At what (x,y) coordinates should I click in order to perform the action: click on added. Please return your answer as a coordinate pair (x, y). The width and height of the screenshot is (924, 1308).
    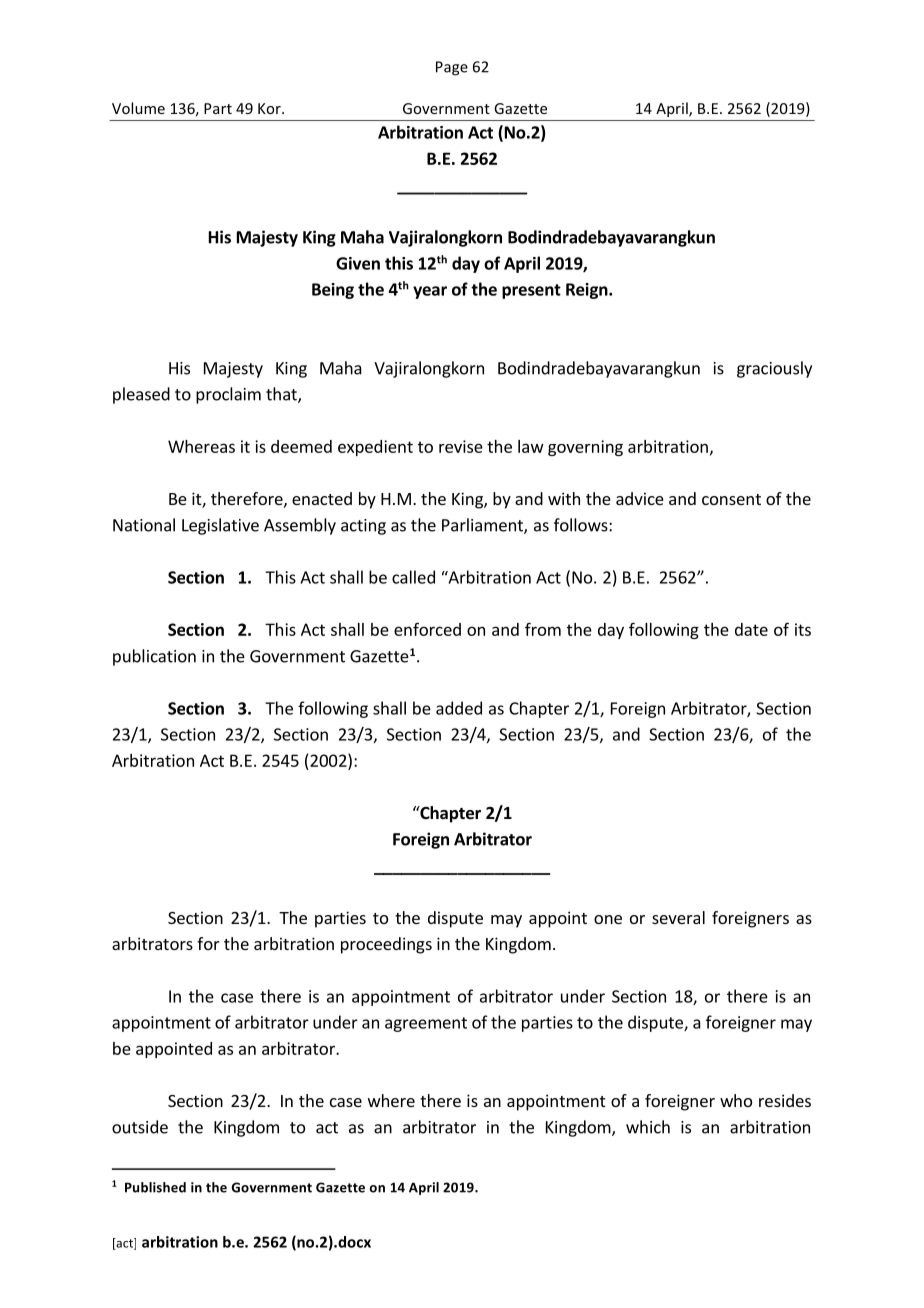
    Looking at the image, I should click on (459, 708).
